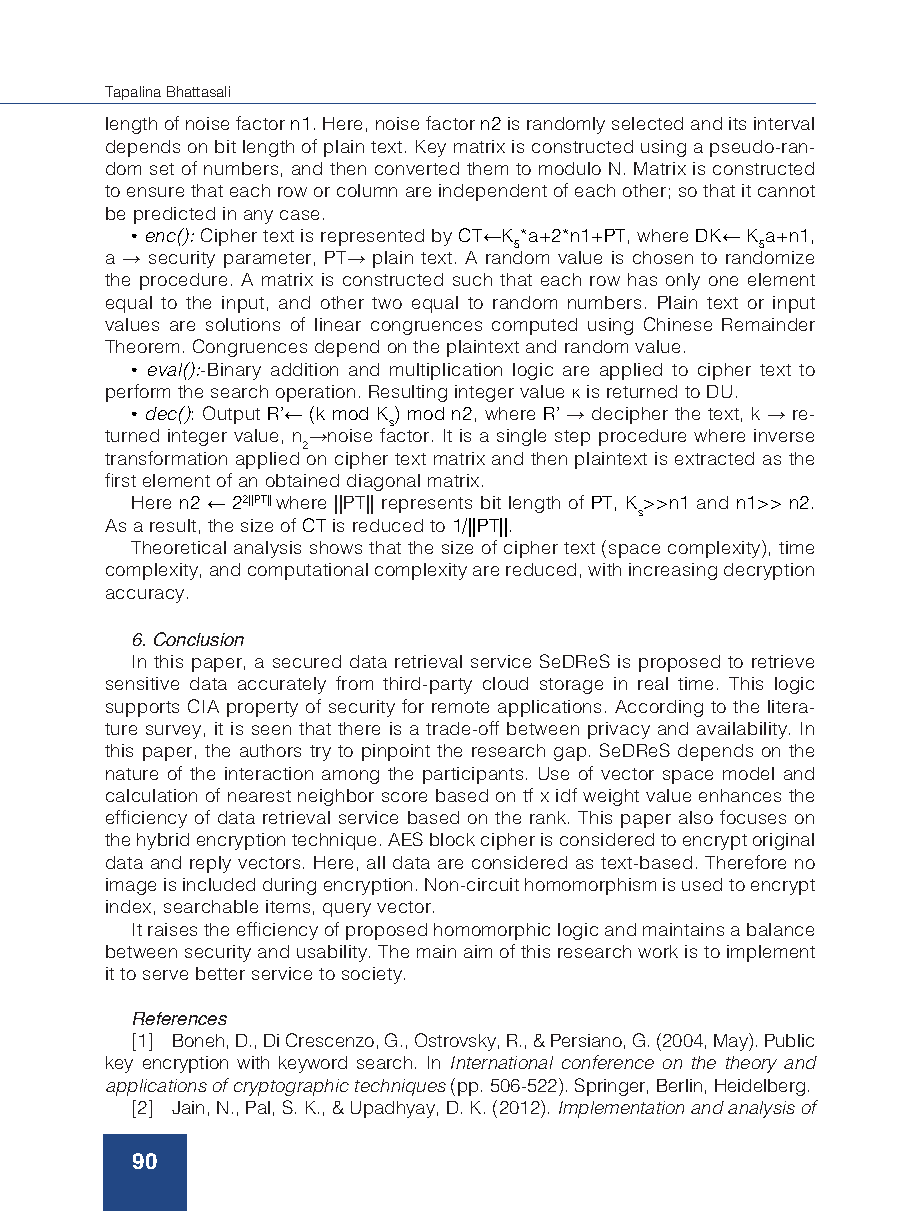 Image resolution: width=921 pixels, height=1211 pixels. I want to click on Jain, so click(188, 1107).
